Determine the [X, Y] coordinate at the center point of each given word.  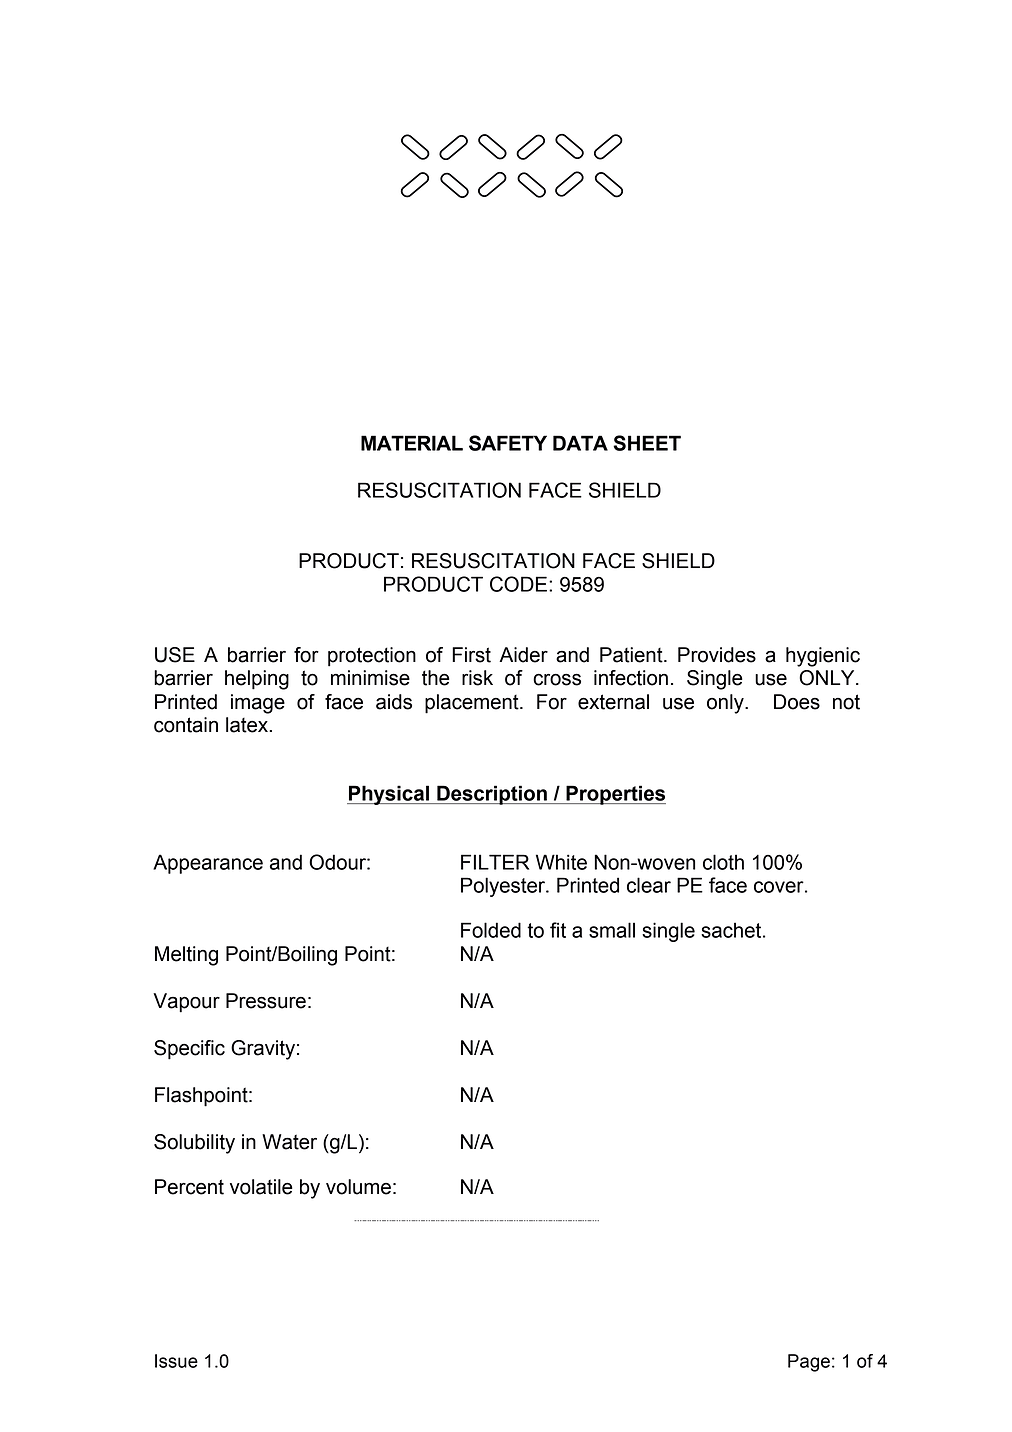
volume [358, 1187]
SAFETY [508, 443]
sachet [732, 930]
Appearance [208, 864]
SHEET [647, 443]
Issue [176, 1361]
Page [809, 1363]
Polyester [504, 887]
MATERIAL [412, 443]
